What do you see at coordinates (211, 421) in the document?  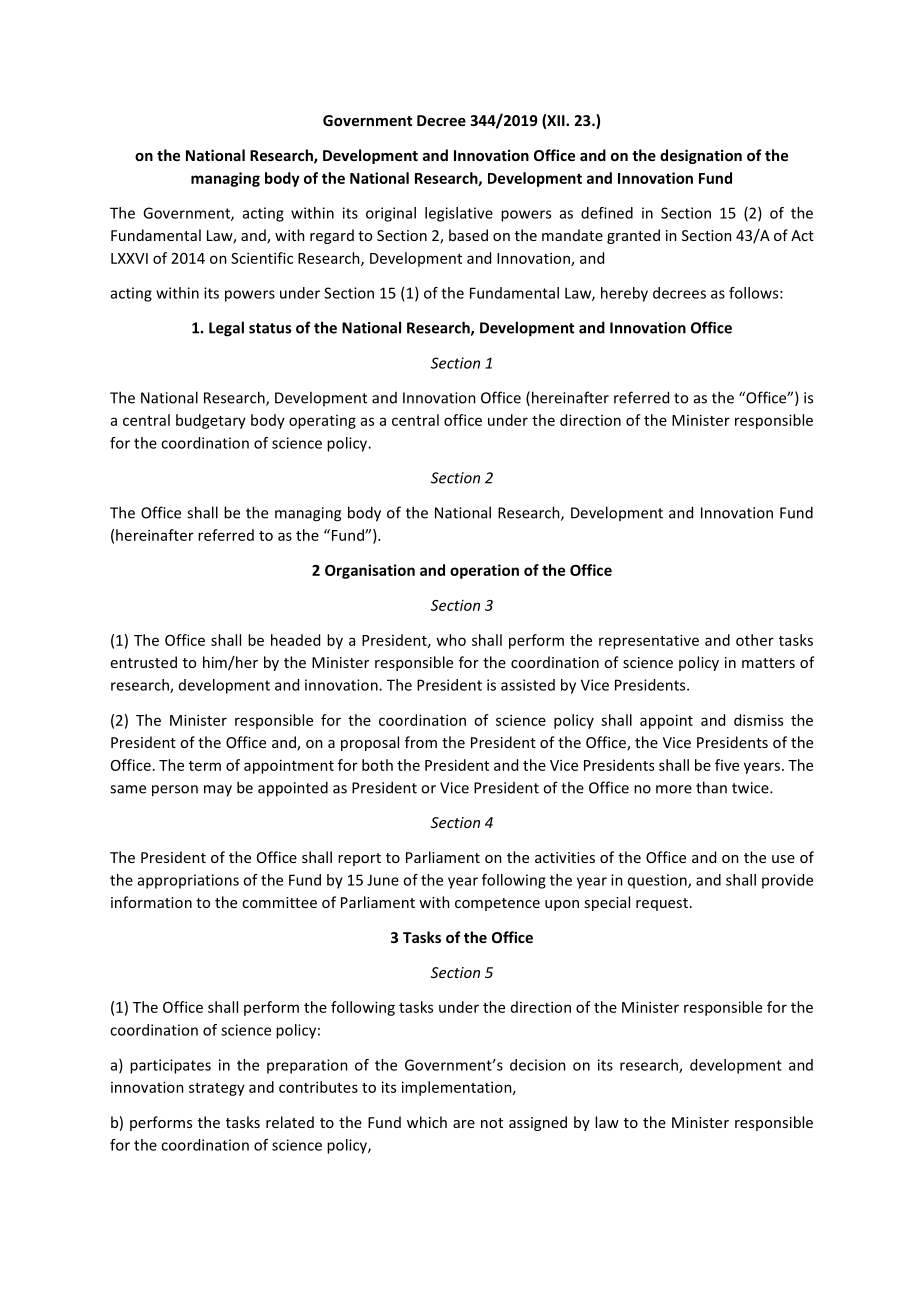 I see `budgetary` at bounding box center [211, 421].
